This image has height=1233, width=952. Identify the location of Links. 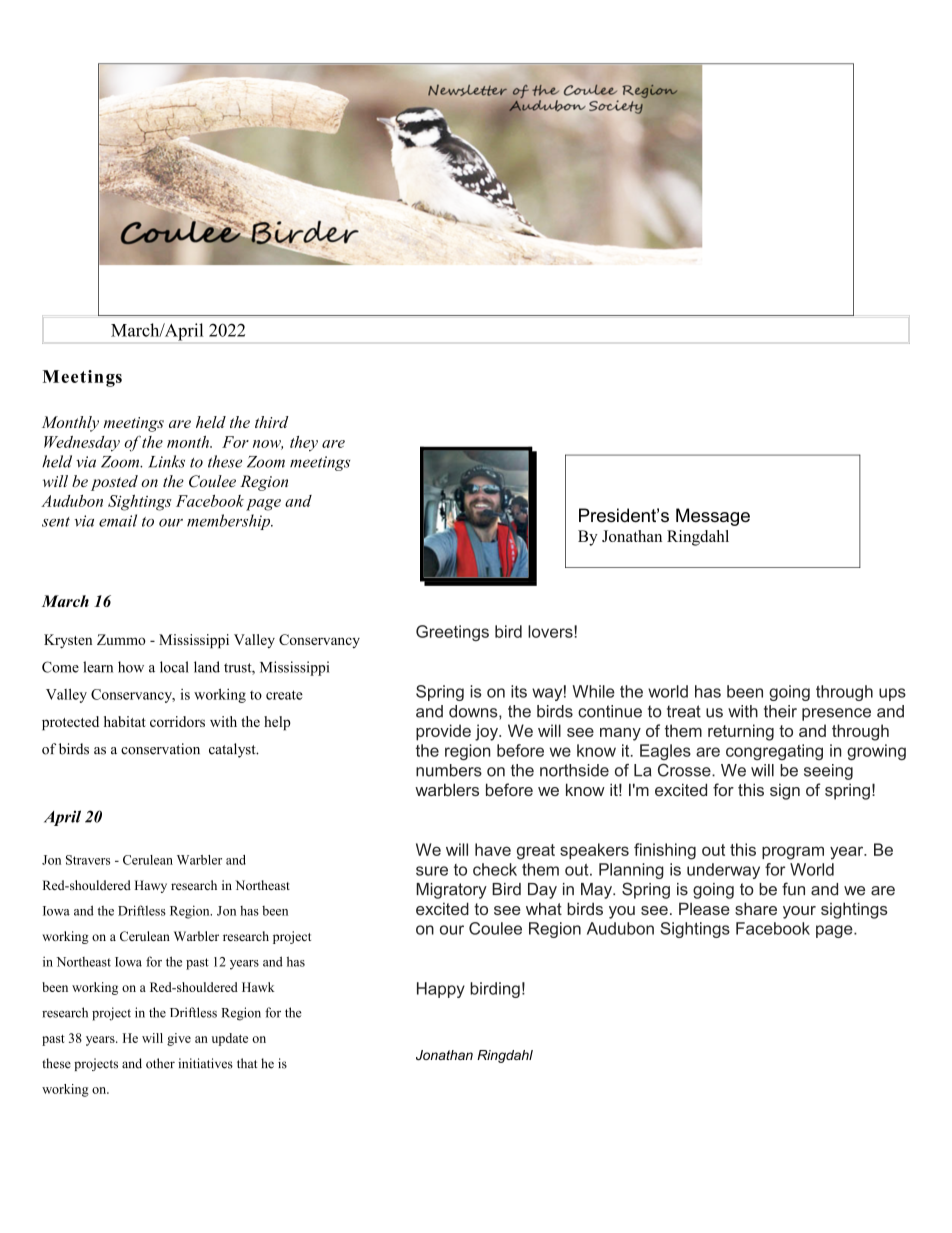
(166, 461).
